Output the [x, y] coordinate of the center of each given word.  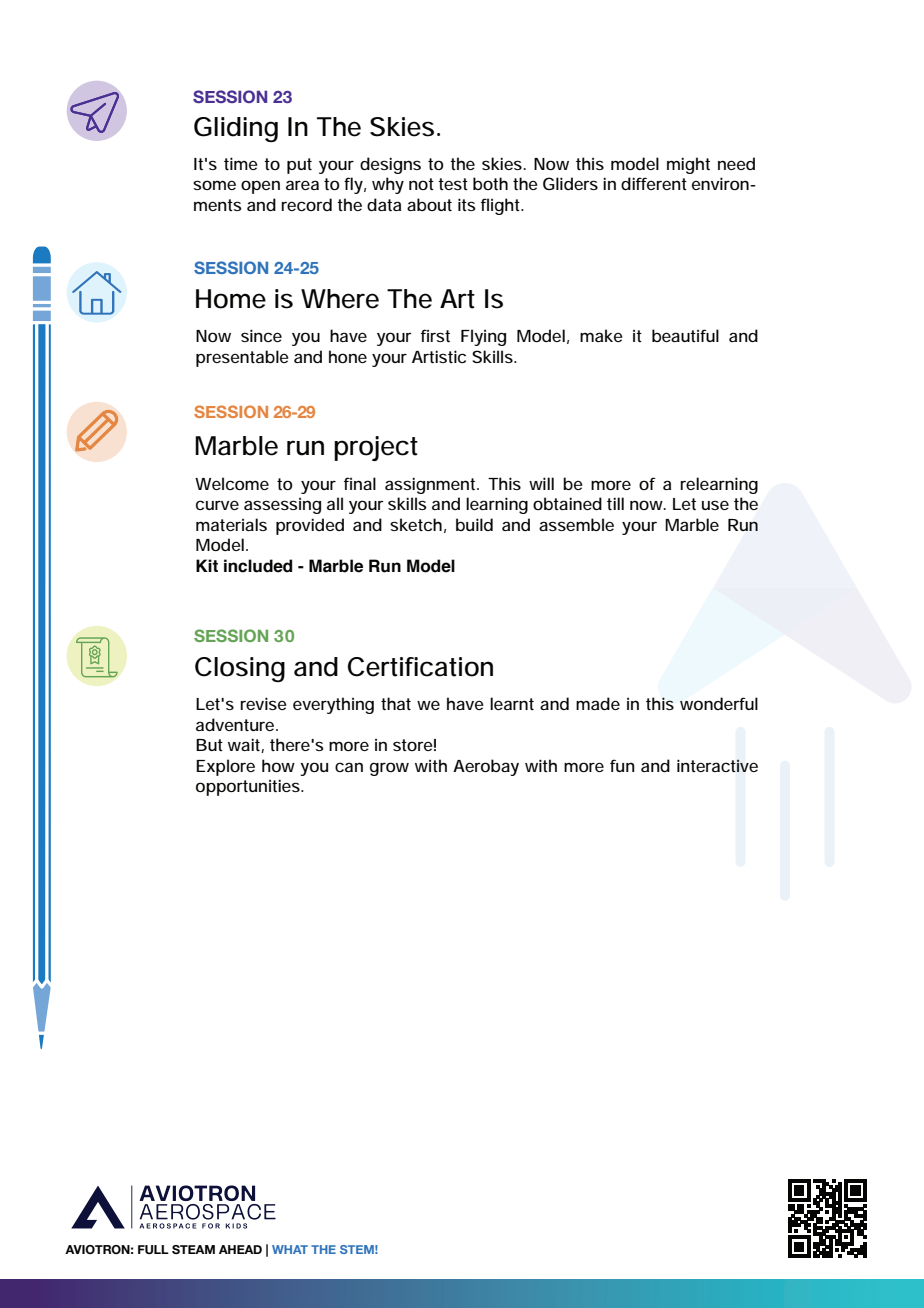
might [688, 165]
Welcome [232, 483]
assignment [432, 485]
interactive [717, 765]
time [241, 163]
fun [622, 765]
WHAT [290, 1249]
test [453, 184]
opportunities [249, 787]
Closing [240, 669]
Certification [420, 667]
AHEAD [240, 1249]
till [615, 503]
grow [389, 769]
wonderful [719, 703]
